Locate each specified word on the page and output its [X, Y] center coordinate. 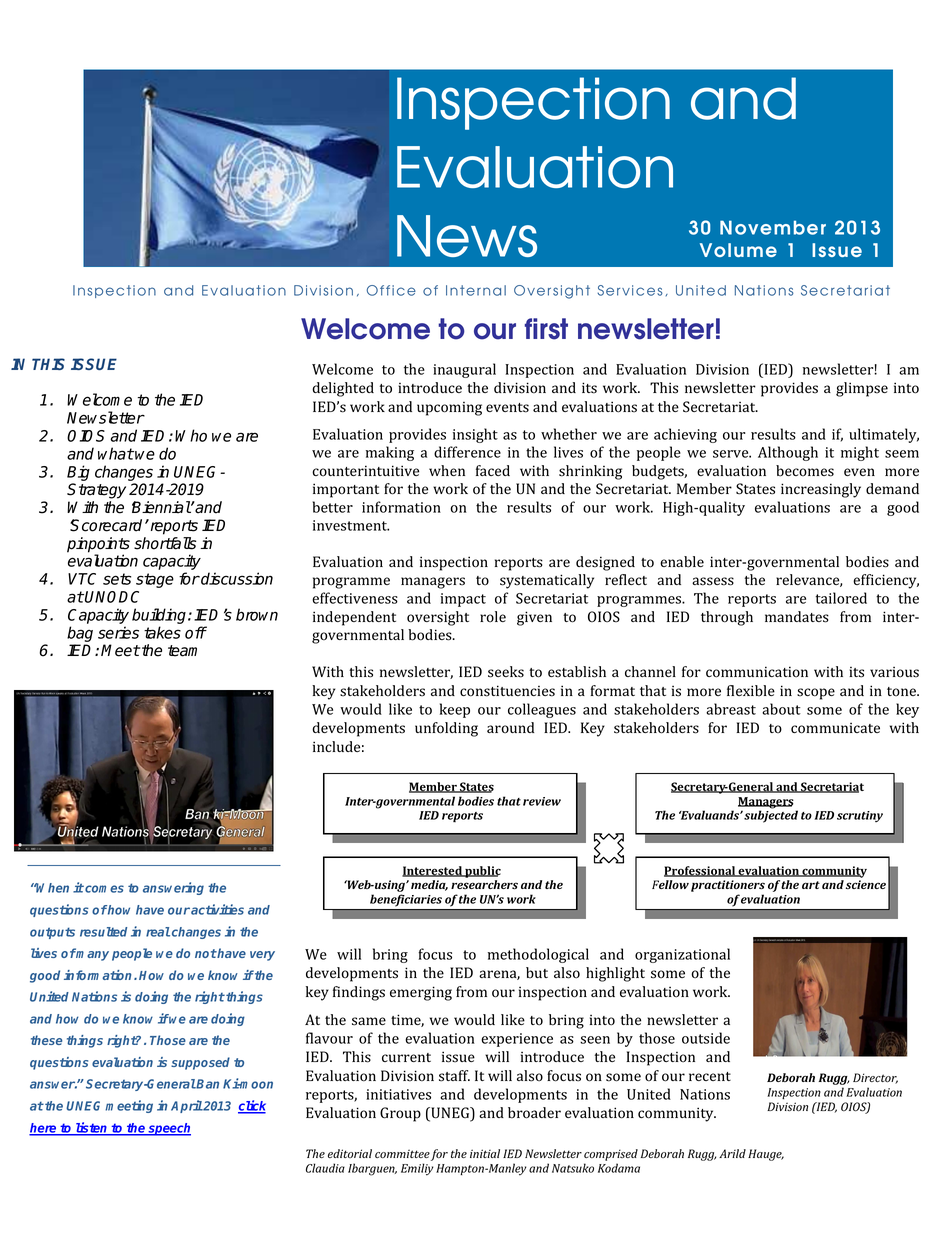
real [158, 932]
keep [455, 710]
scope [816, 694]
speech [169, 1129]
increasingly [821, 490]
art [811, 885]
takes [162, 632]
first [546, 329]
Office [391, 290]
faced [493, 470]
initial [485, 1153]
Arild [732, 1153]
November [773, 227]
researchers [484, 885]
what [116, 453]
